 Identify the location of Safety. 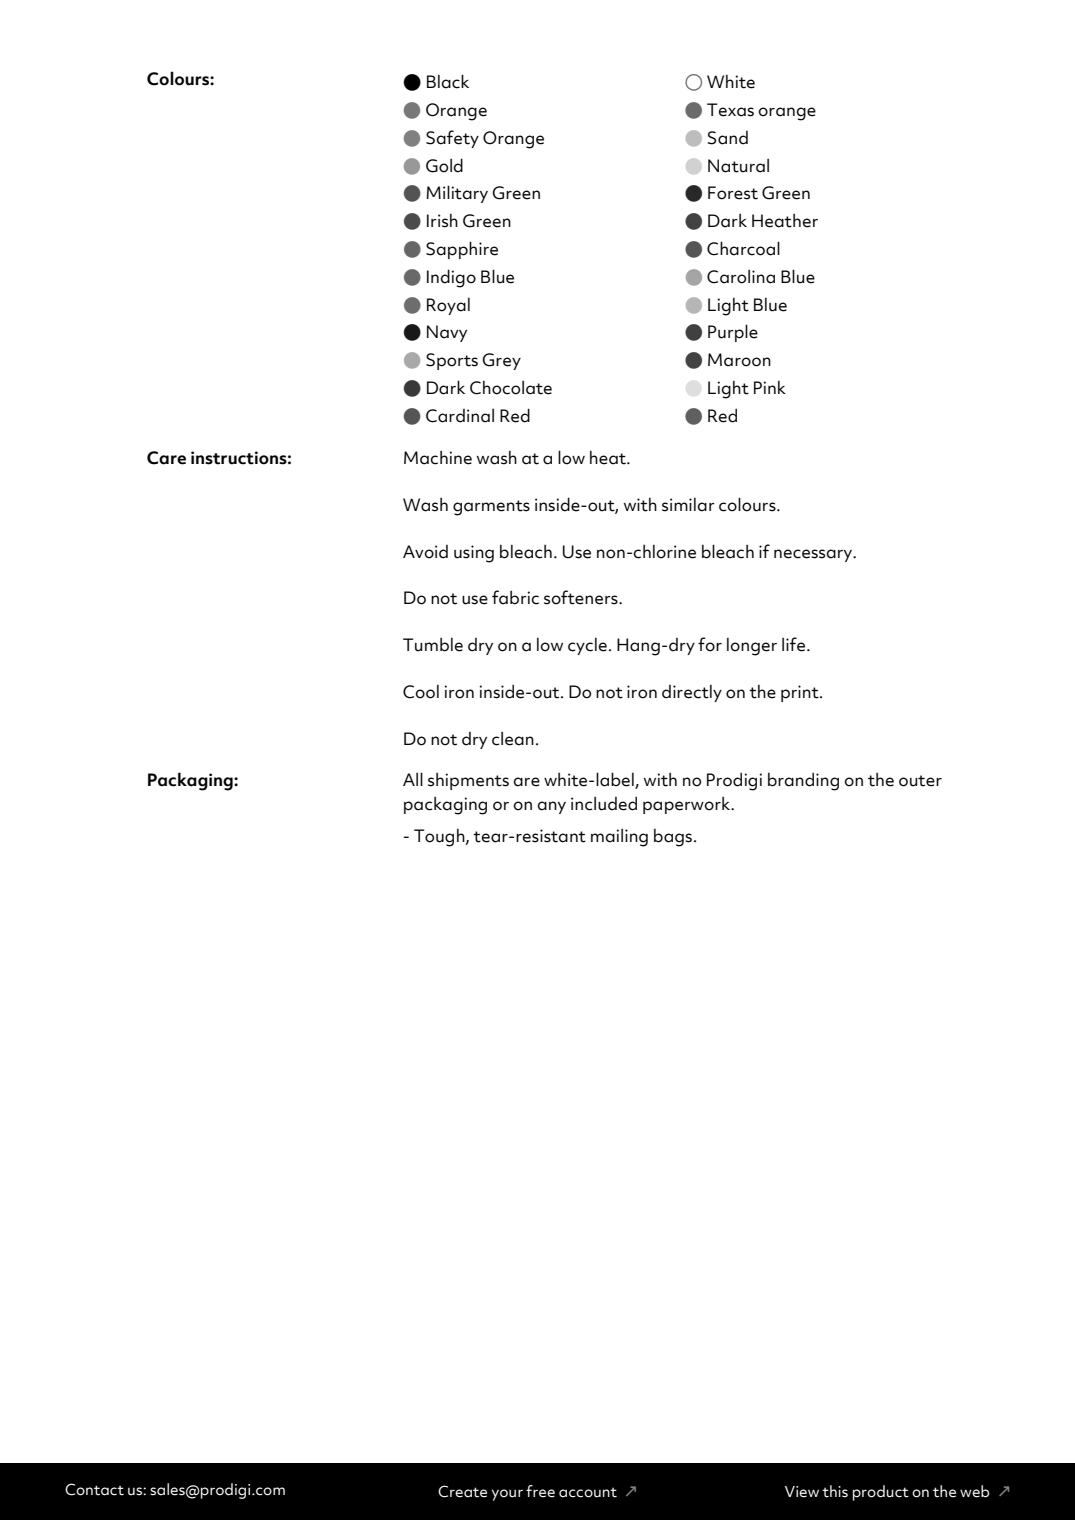
(452, 139).
